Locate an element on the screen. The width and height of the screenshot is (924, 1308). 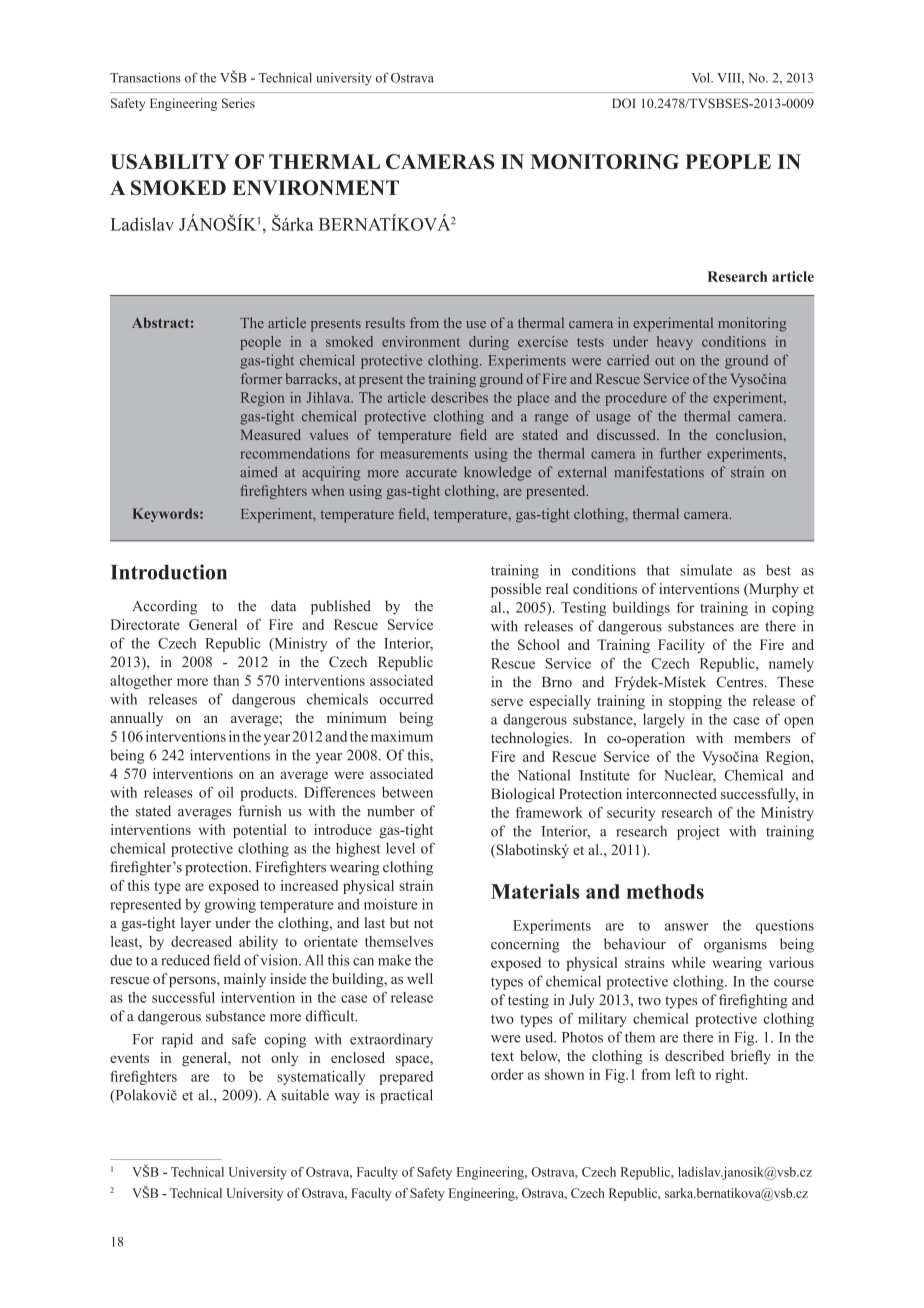
describes is located at coordinates (459, 397).
